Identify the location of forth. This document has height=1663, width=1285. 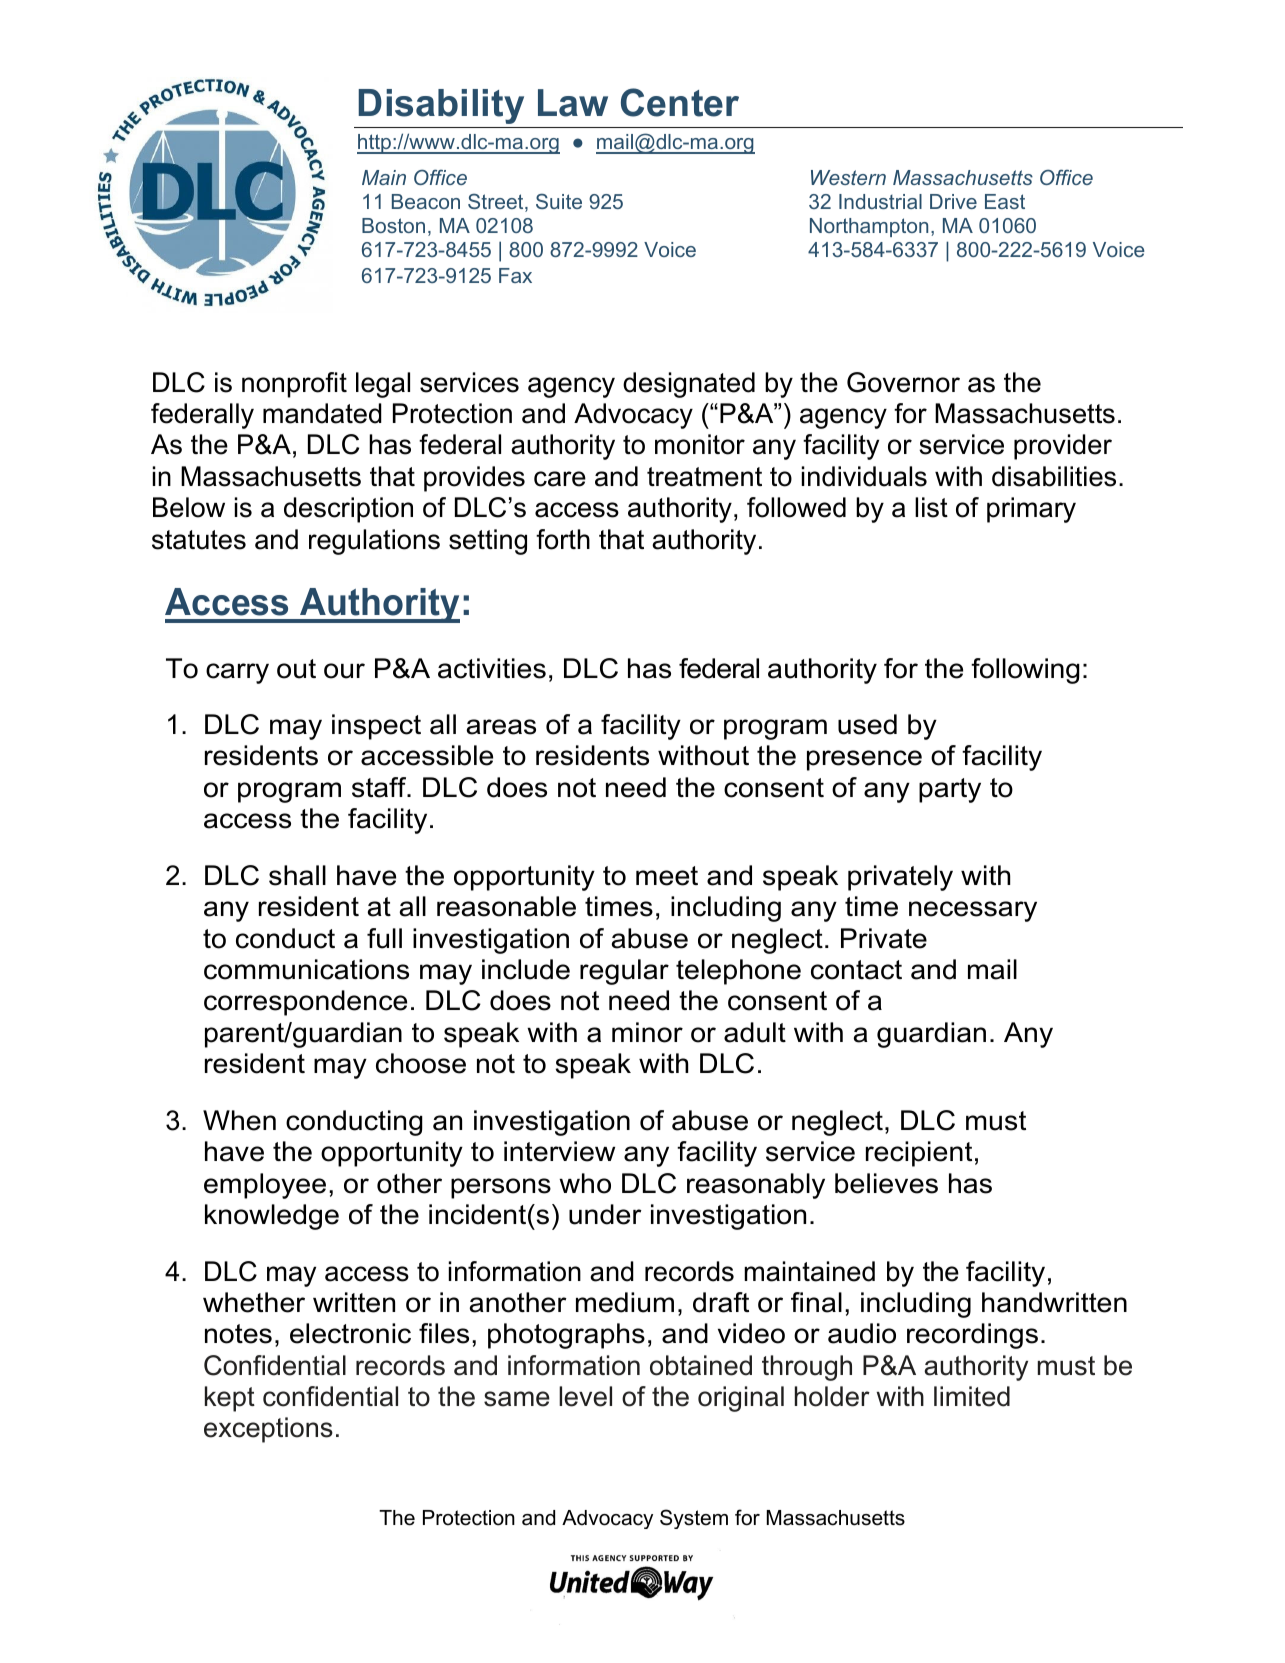
(563, 539).
